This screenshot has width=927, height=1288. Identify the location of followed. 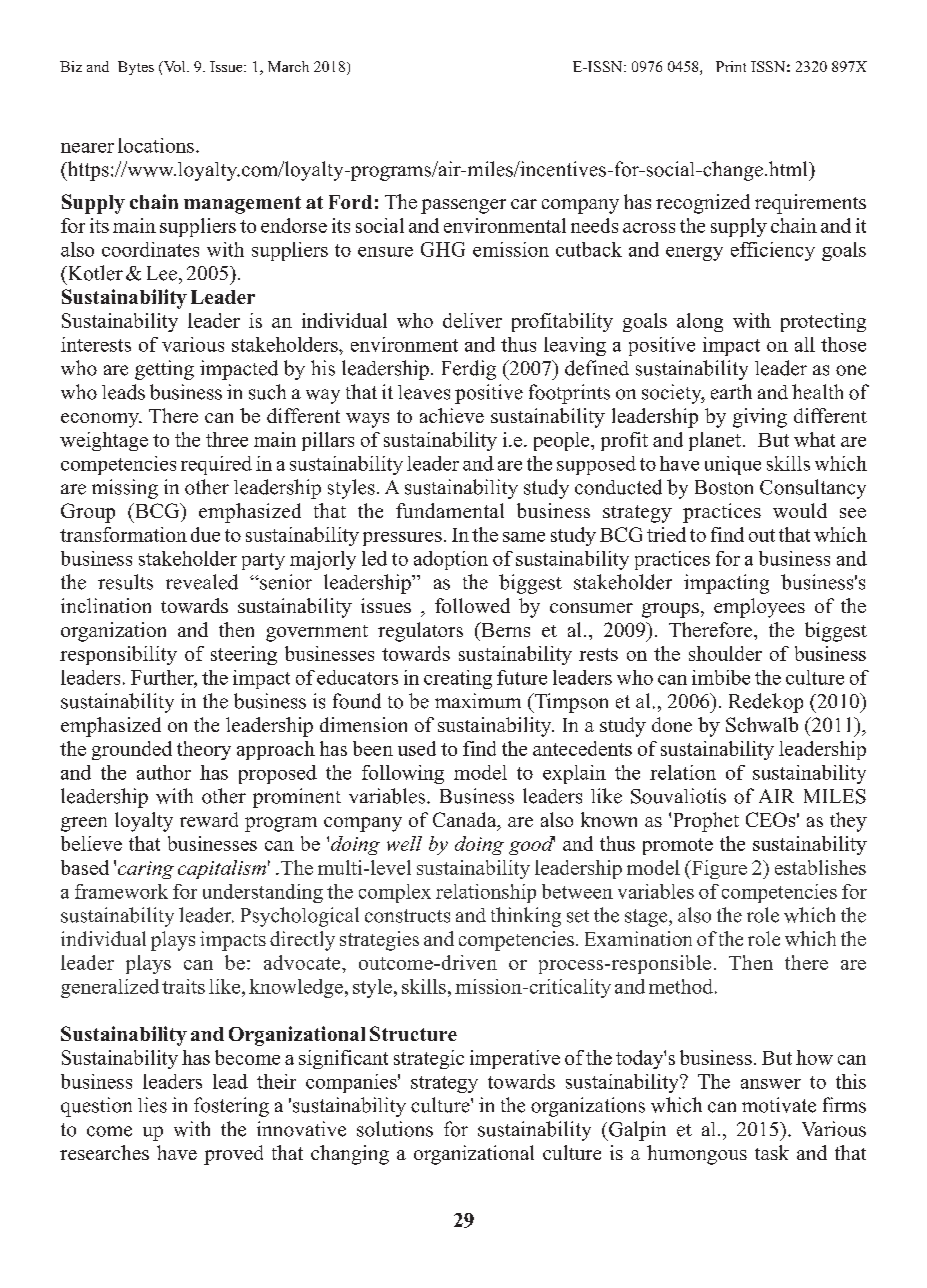
(472, 605).
